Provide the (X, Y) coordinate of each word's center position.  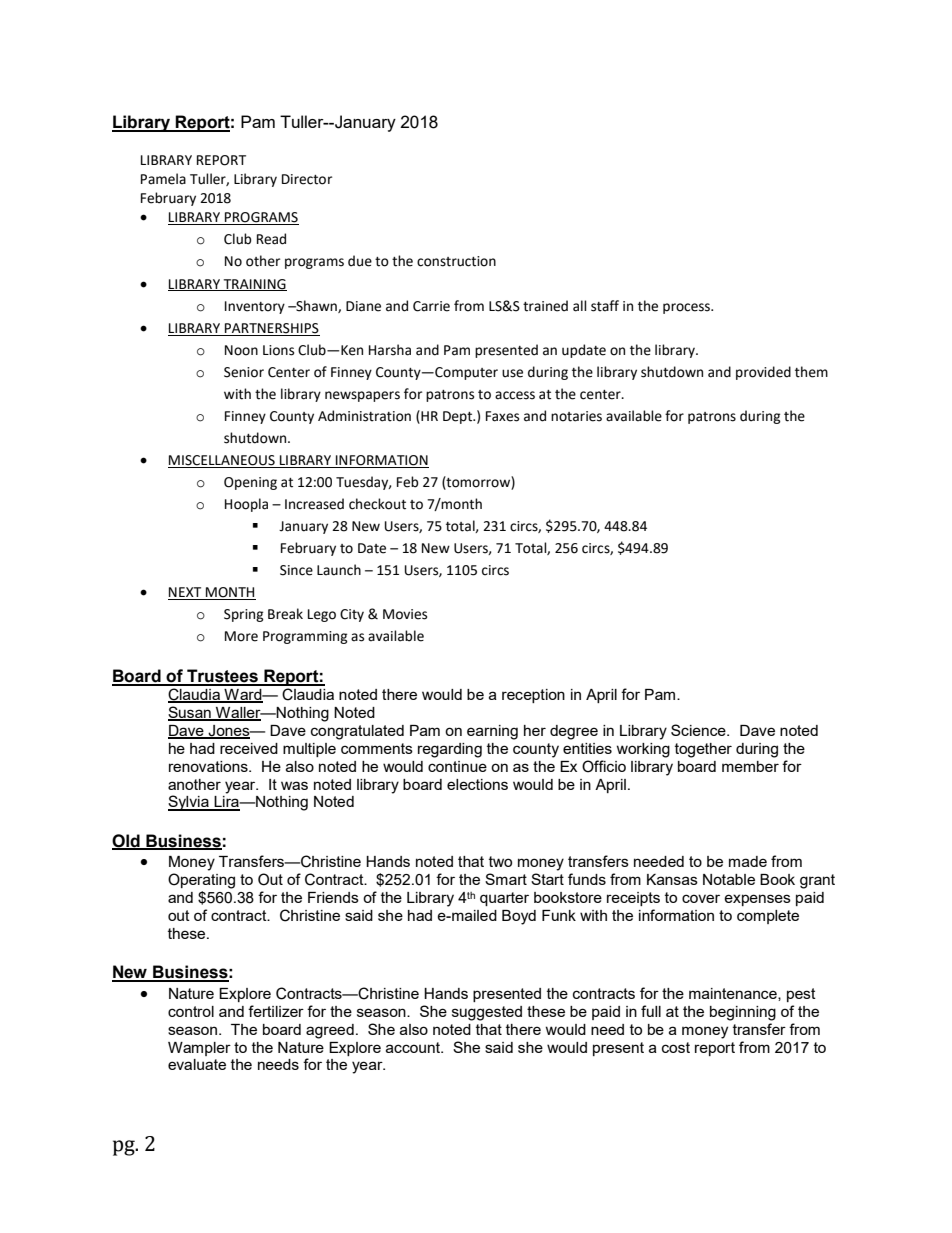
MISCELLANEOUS (222, 461)
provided (763, 373)
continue (457, 766)
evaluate (197, 1064)
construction (456, 261)
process (688, 308)
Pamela (163, 179)
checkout (377, 504)
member (750, 766)
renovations (209, 766)
